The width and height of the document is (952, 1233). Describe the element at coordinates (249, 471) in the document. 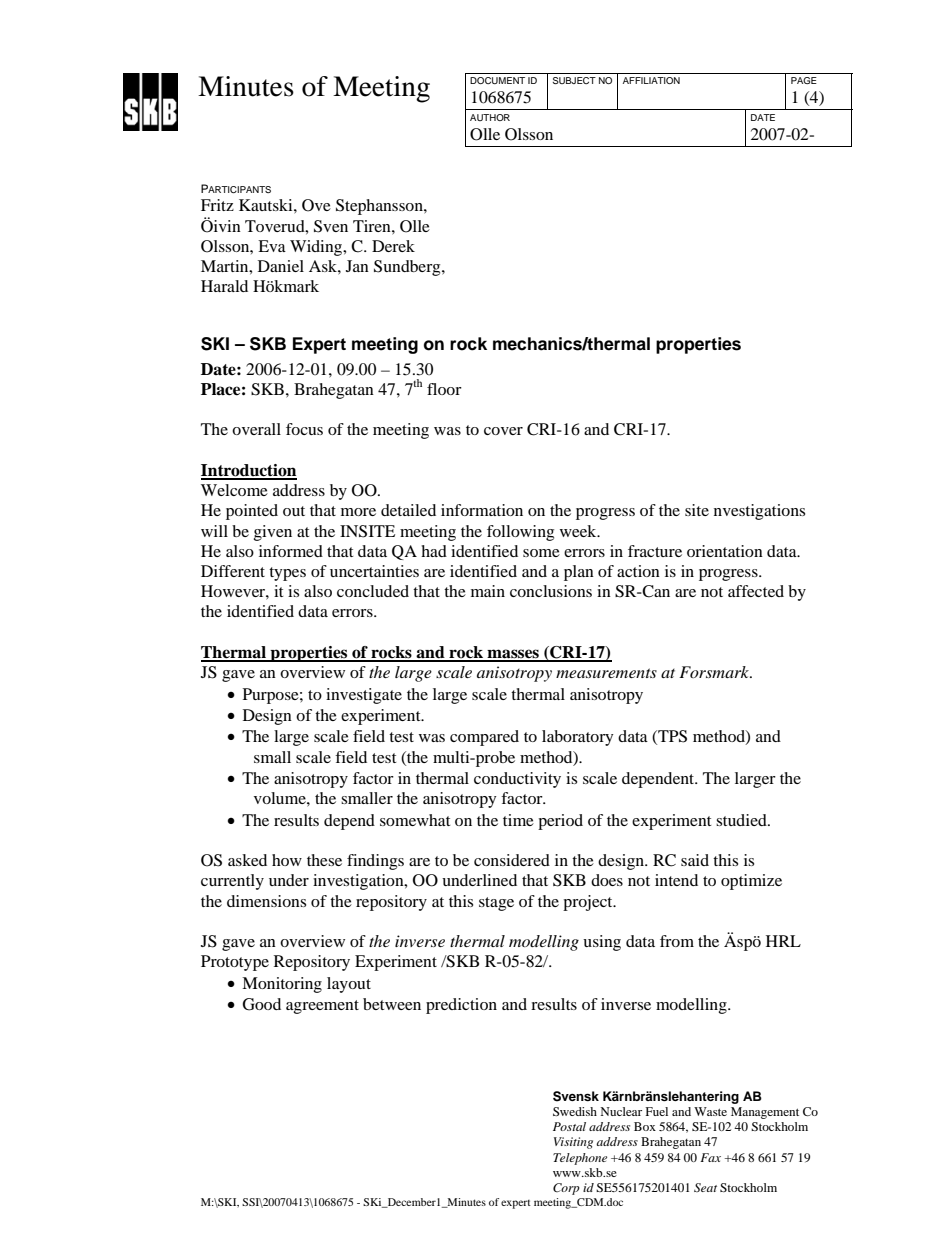

I see `Introduction` at that location.
